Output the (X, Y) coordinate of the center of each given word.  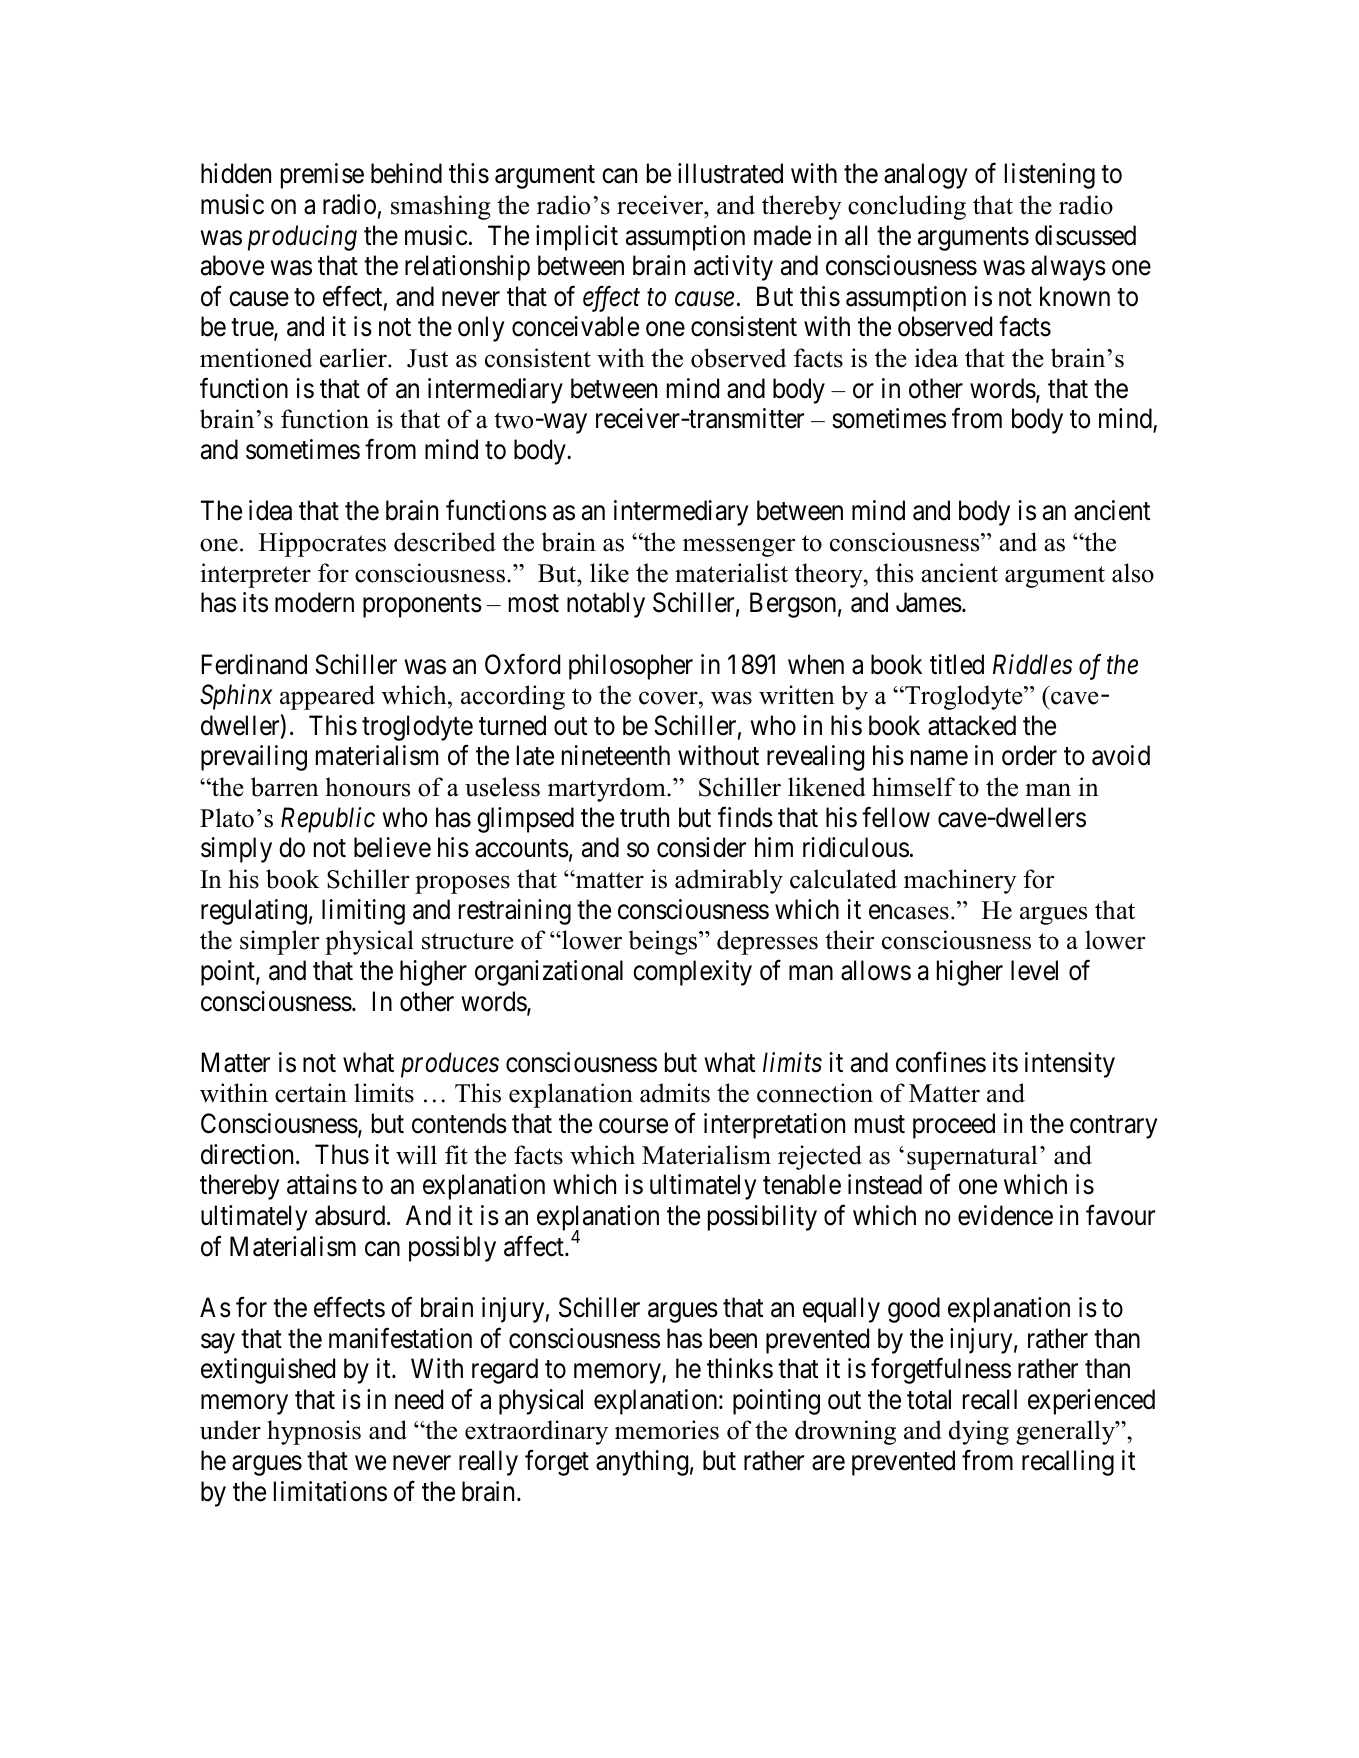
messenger (739, 547)
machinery (960, 881)
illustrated (730, 173)
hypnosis (314, 1432)
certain (311, 1093)
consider (701, 847)
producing (302, 238)
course (633, 1126)
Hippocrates (322, 544)
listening (1050, 176)
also (1133, 573)
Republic (328, 820)
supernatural (972, 1157)
